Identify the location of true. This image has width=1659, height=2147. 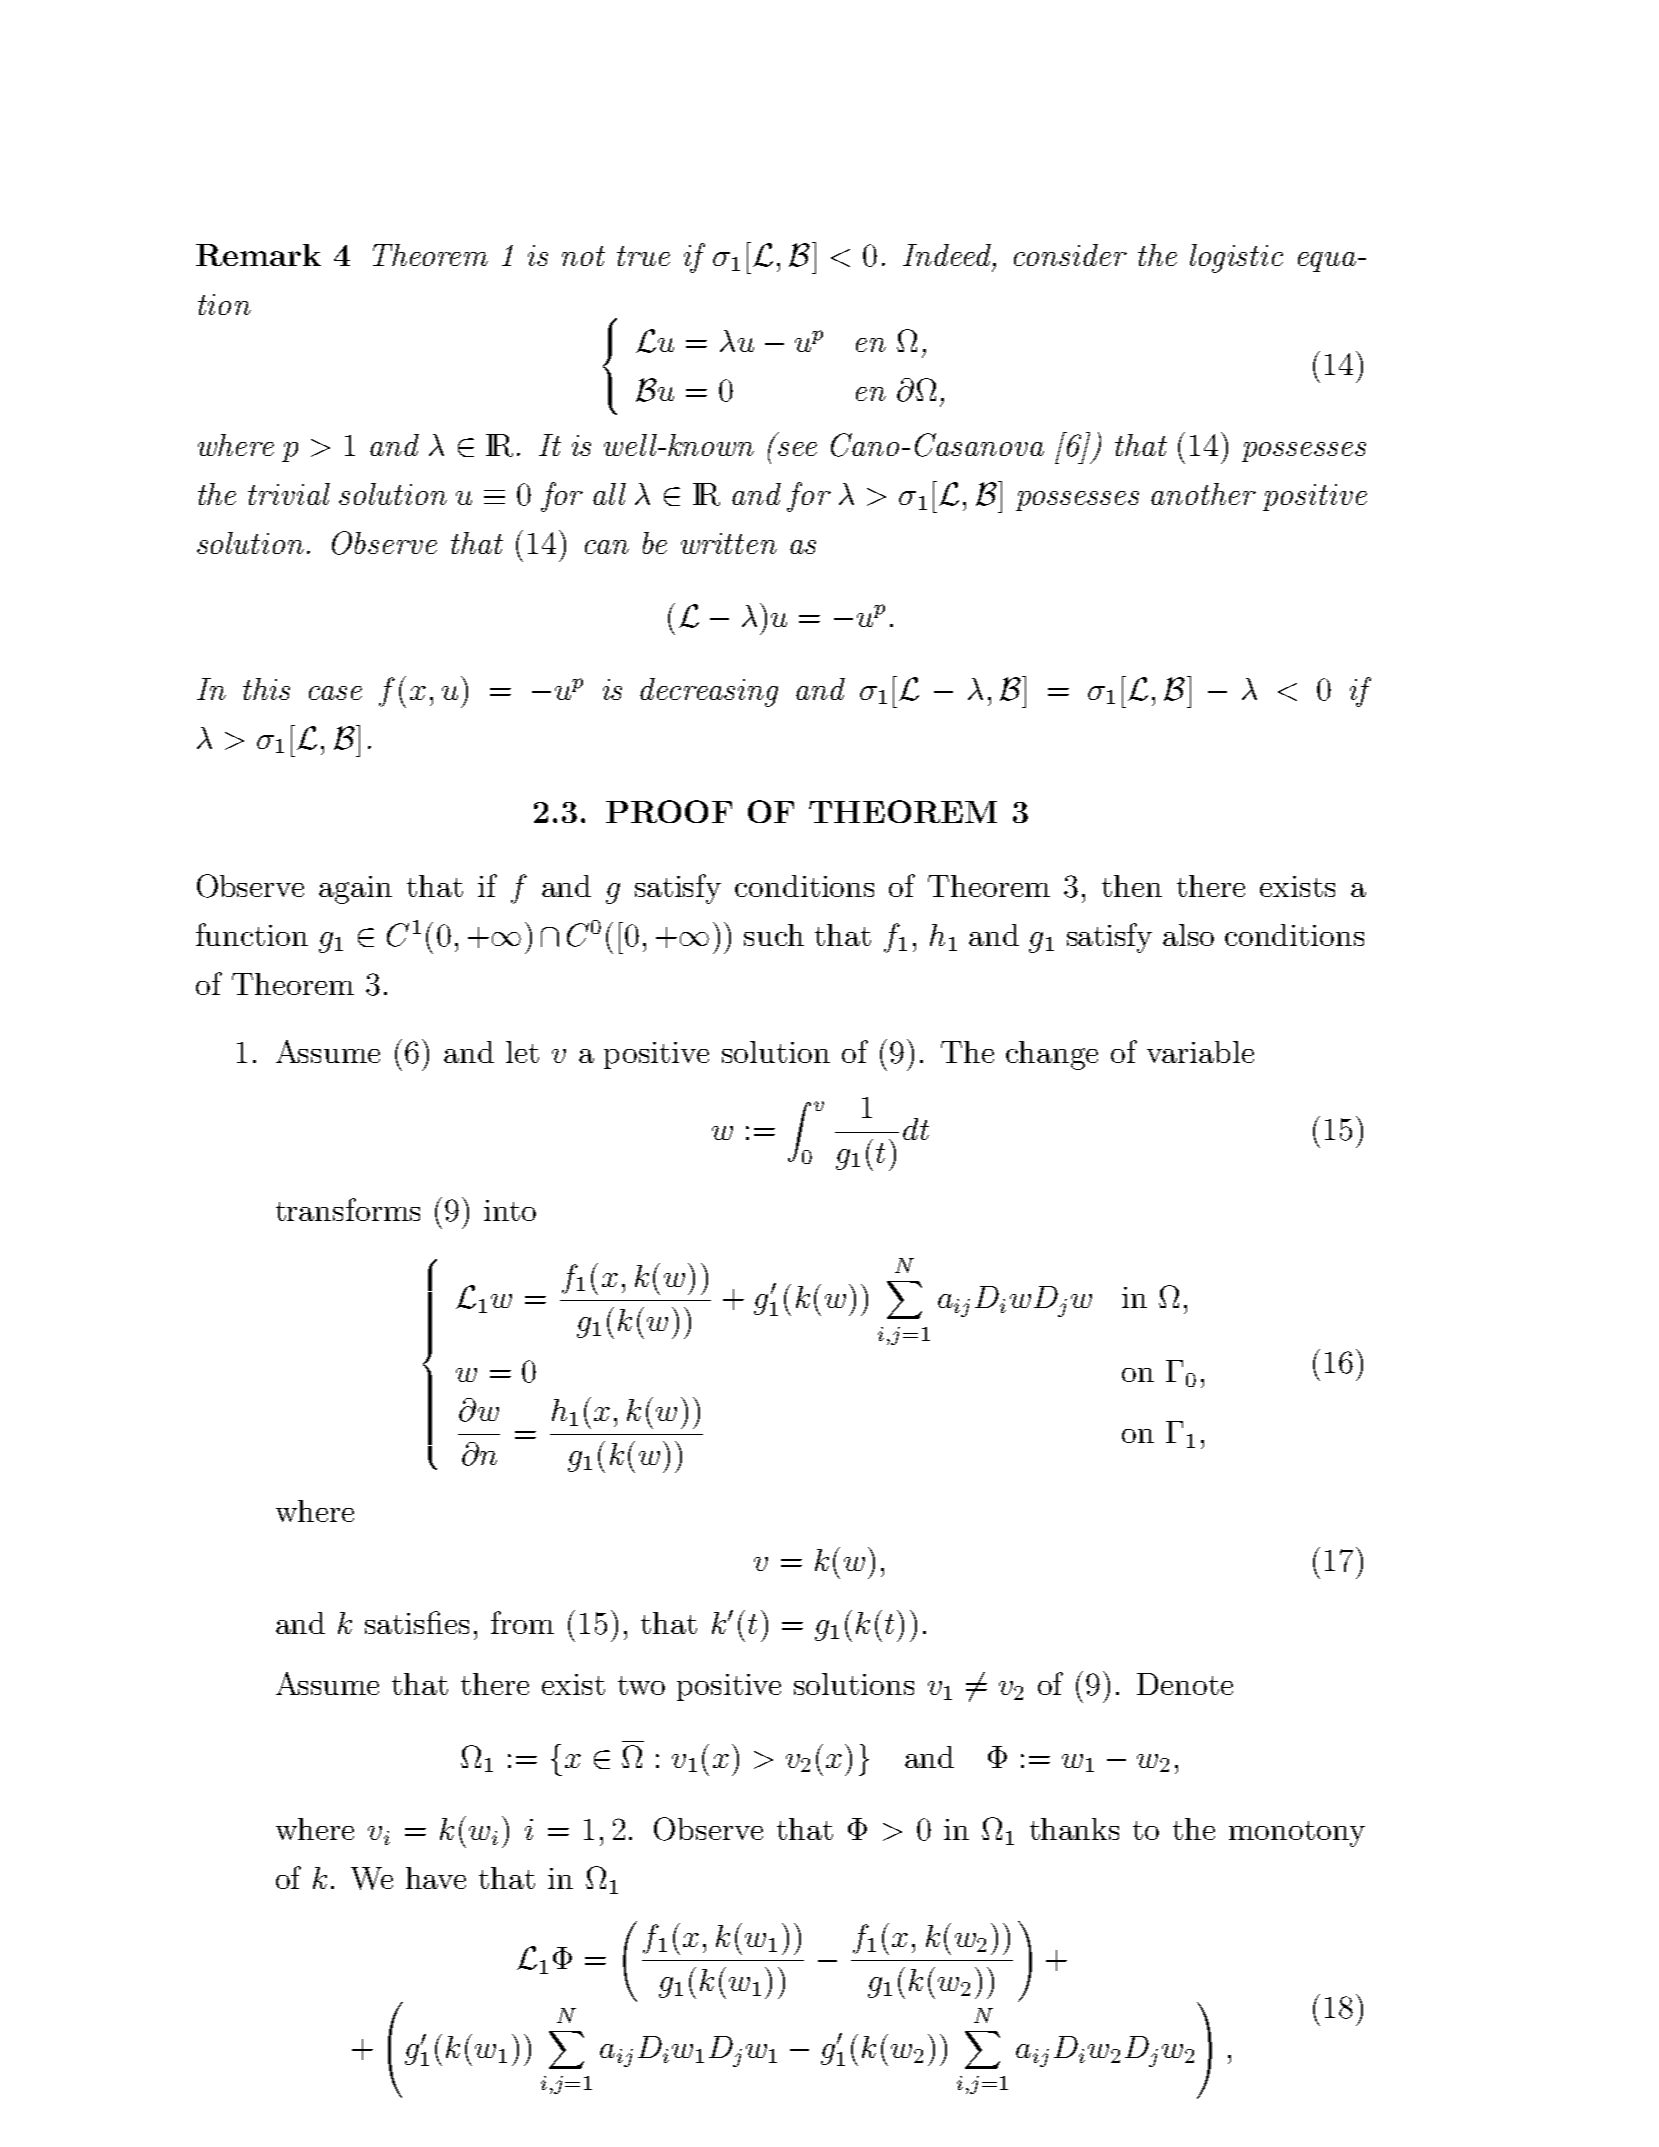
(643, 256).
